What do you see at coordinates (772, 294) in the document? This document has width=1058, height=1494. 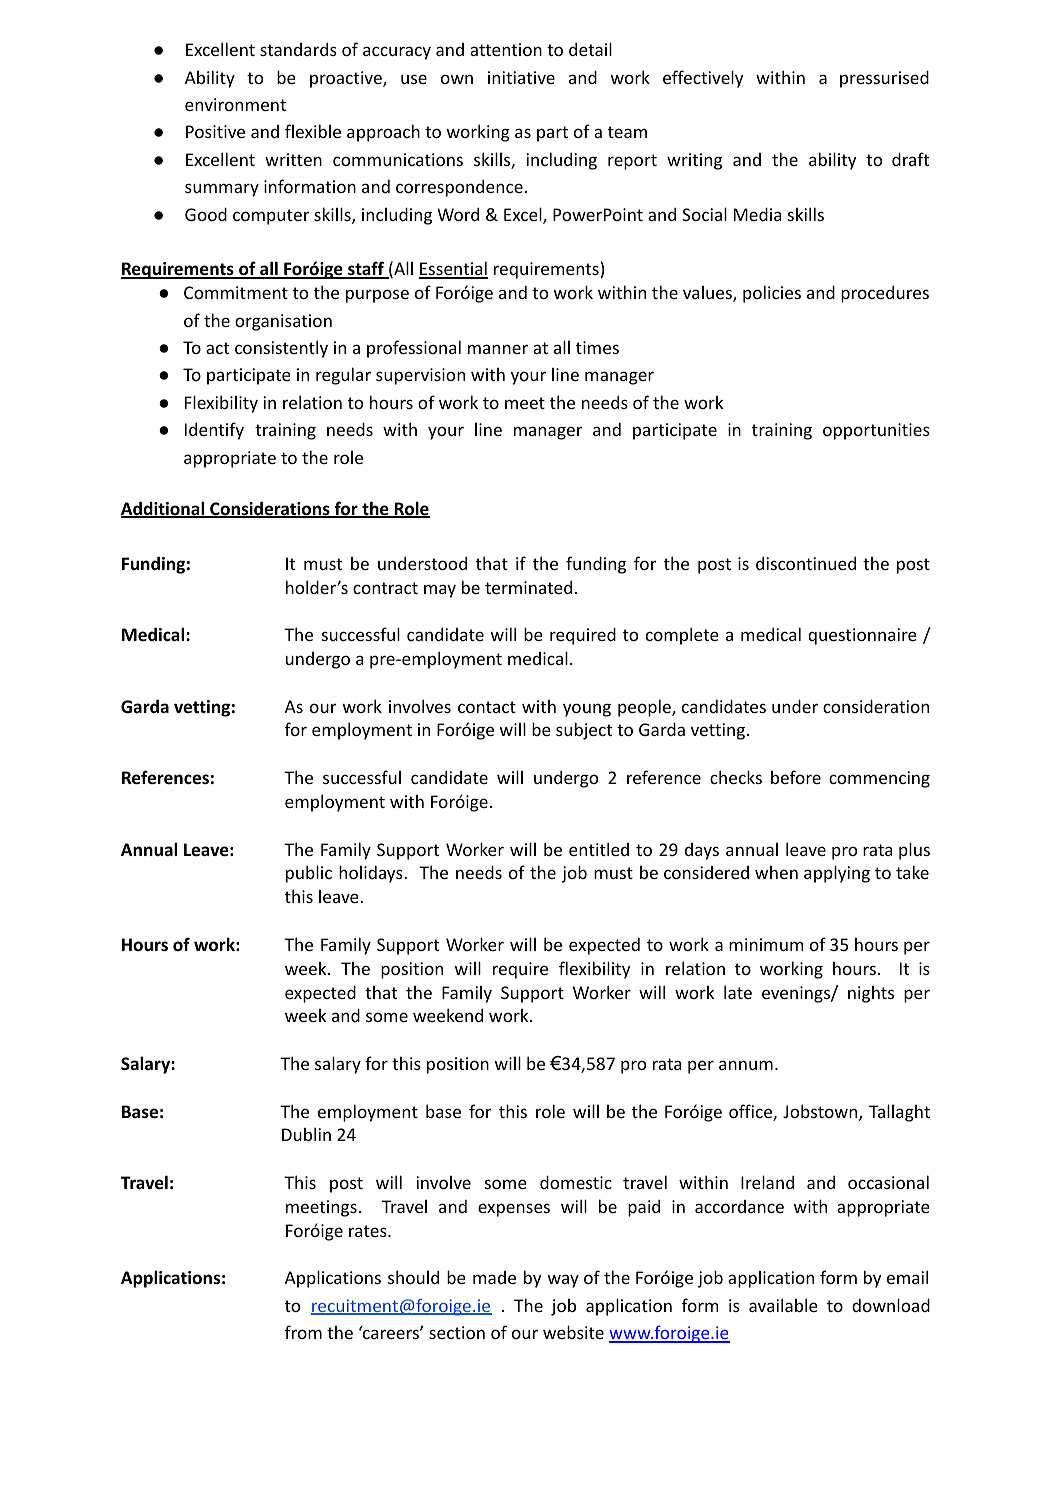 I see `policies` at bounding box center [772, 294].
